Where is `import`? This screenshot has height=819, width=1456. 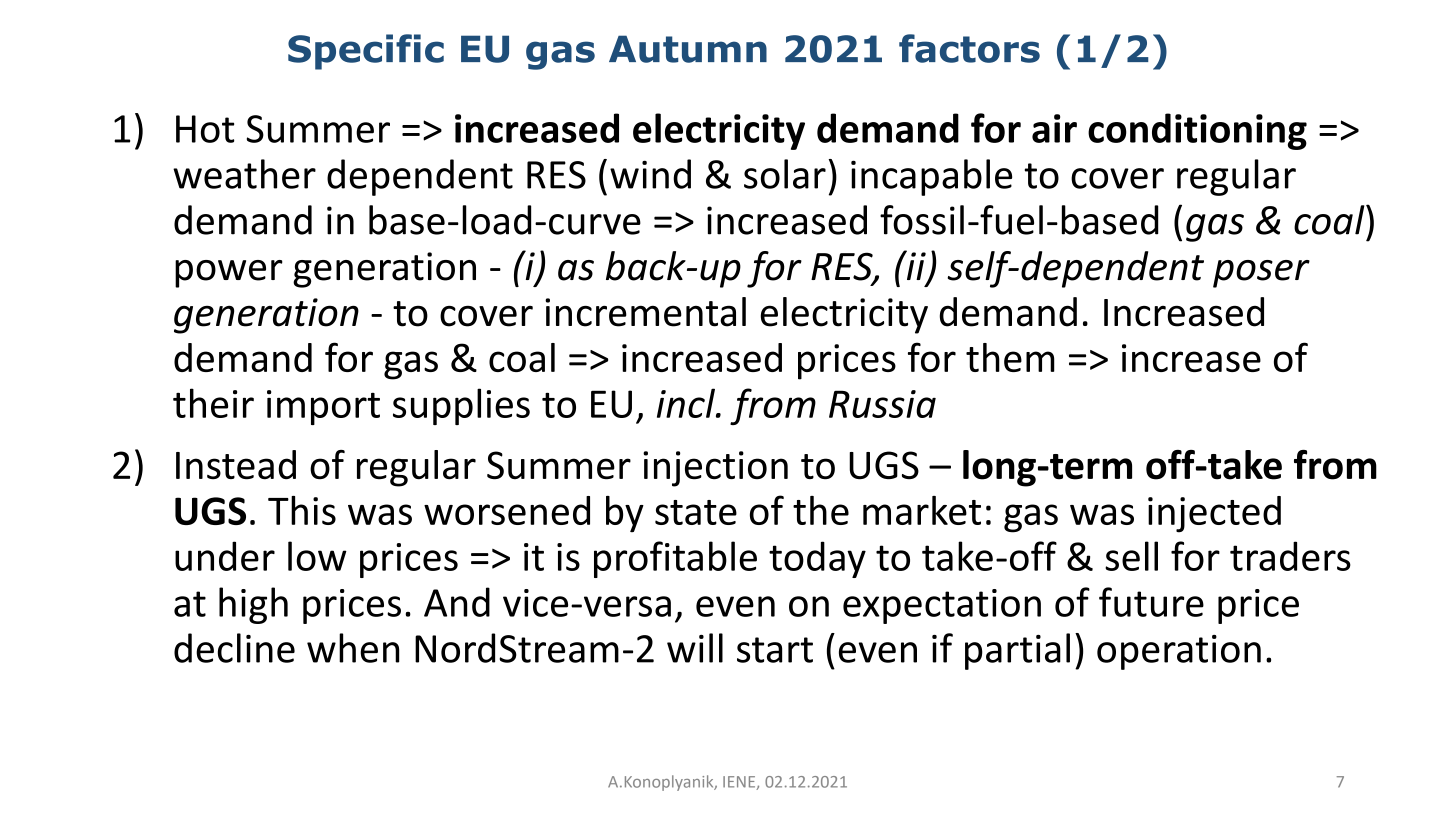
import is located at coordinates (323, 407).
